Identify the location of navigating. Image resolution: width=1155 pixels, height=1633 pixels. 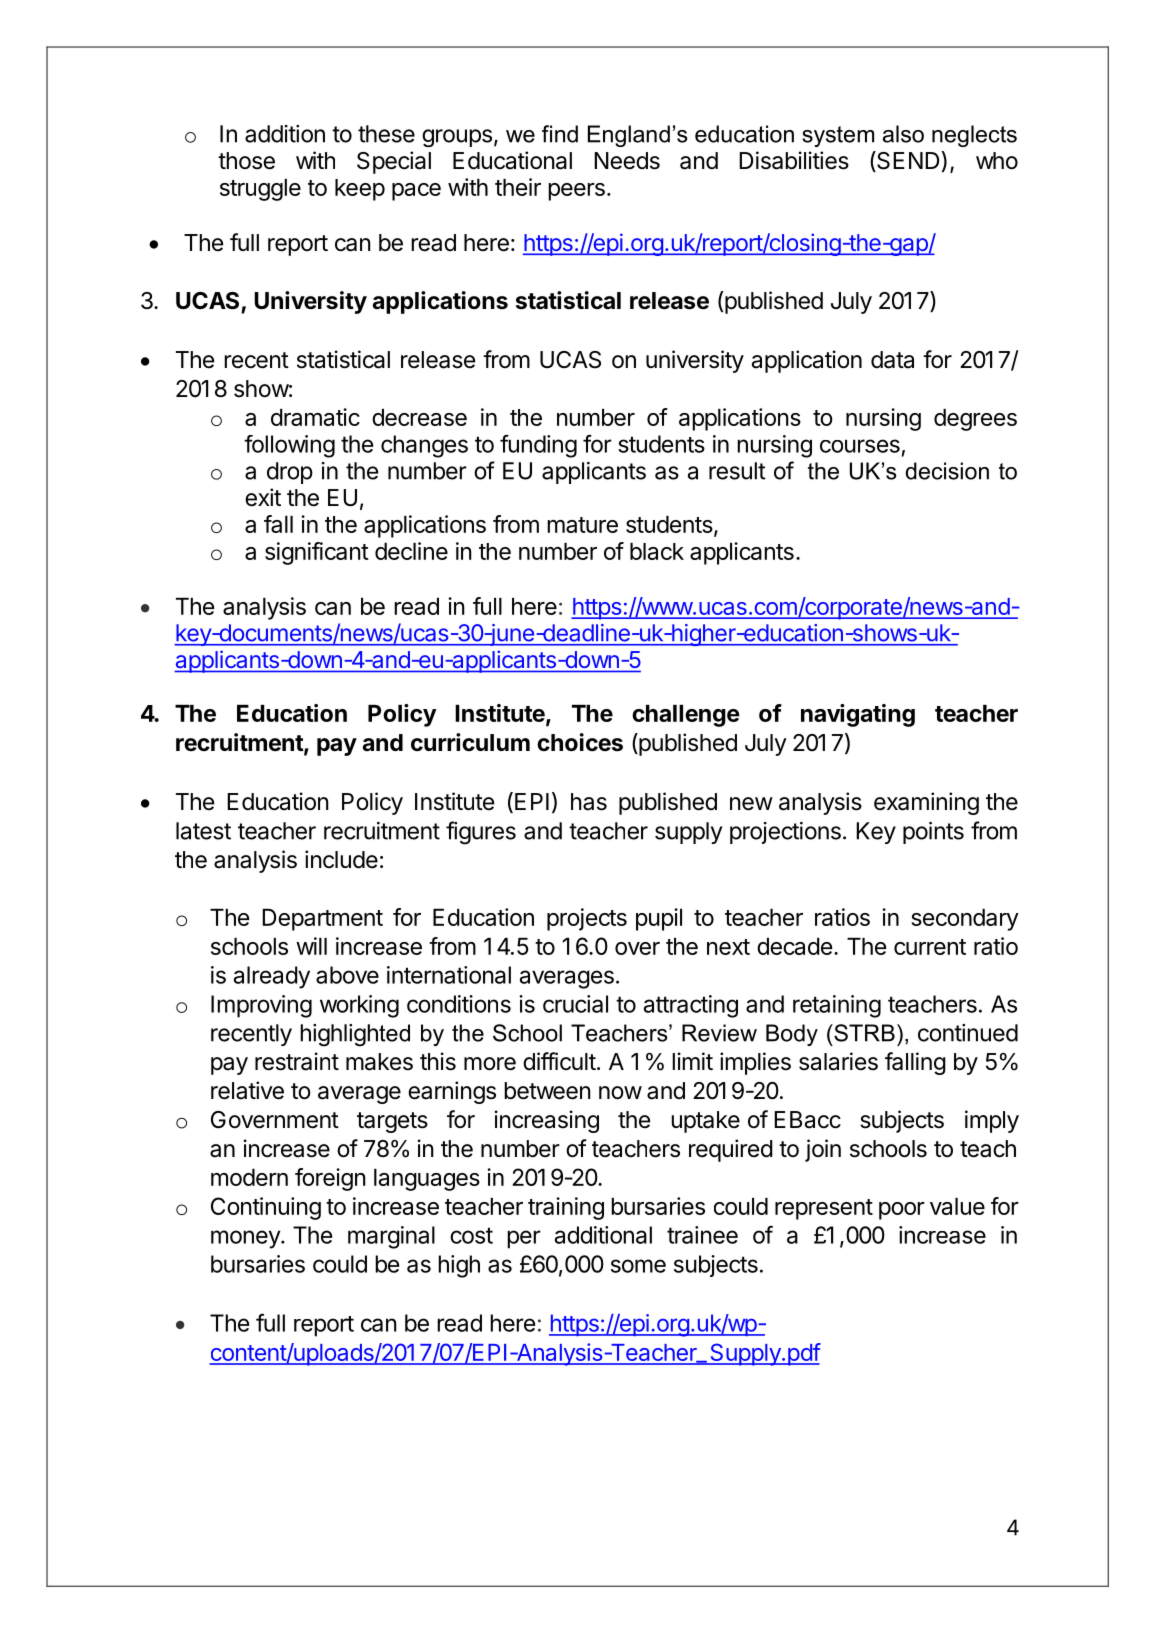
(858, 715).
